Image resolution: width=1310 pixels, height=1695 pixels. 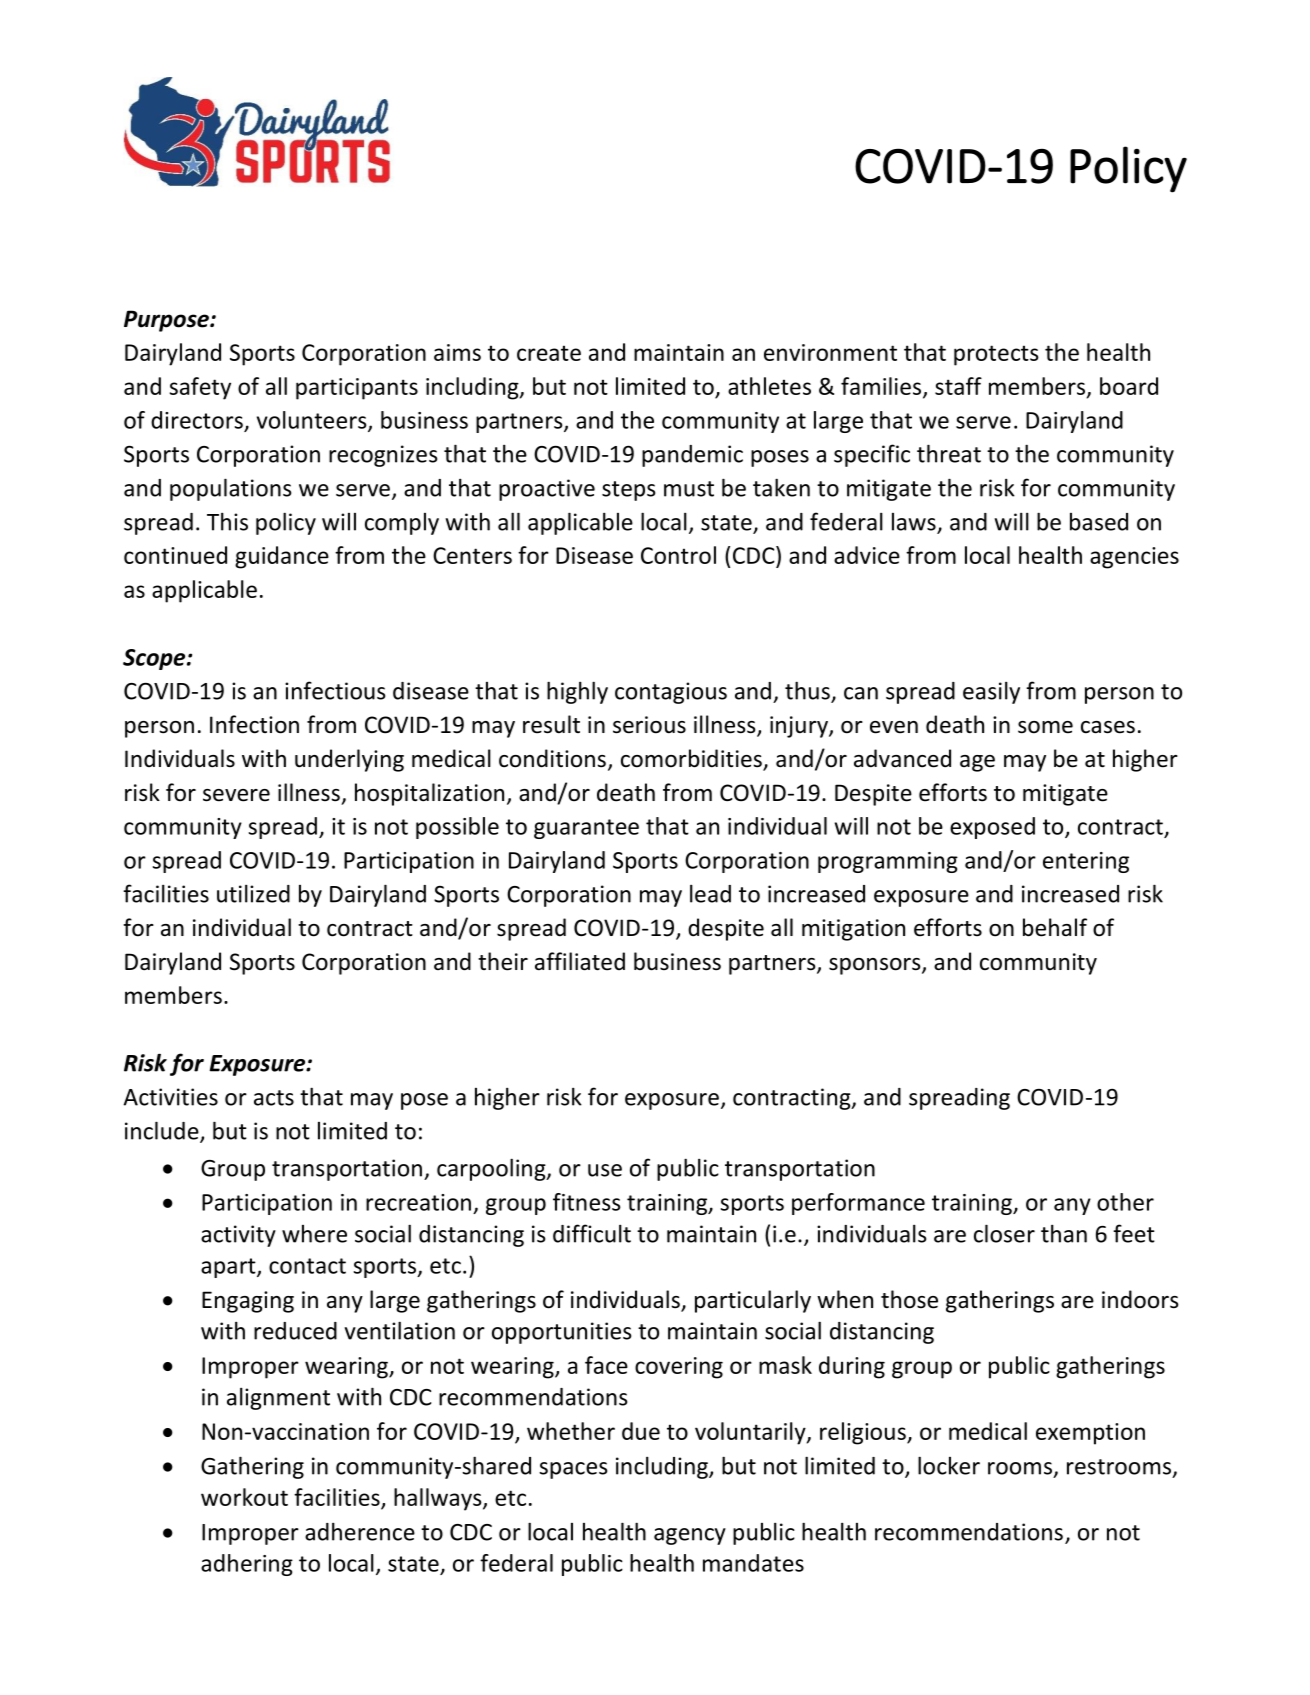 What do you see at coordinates (313, 421) in the image?
I see `volunteers` at bounding box center [313, 421].
